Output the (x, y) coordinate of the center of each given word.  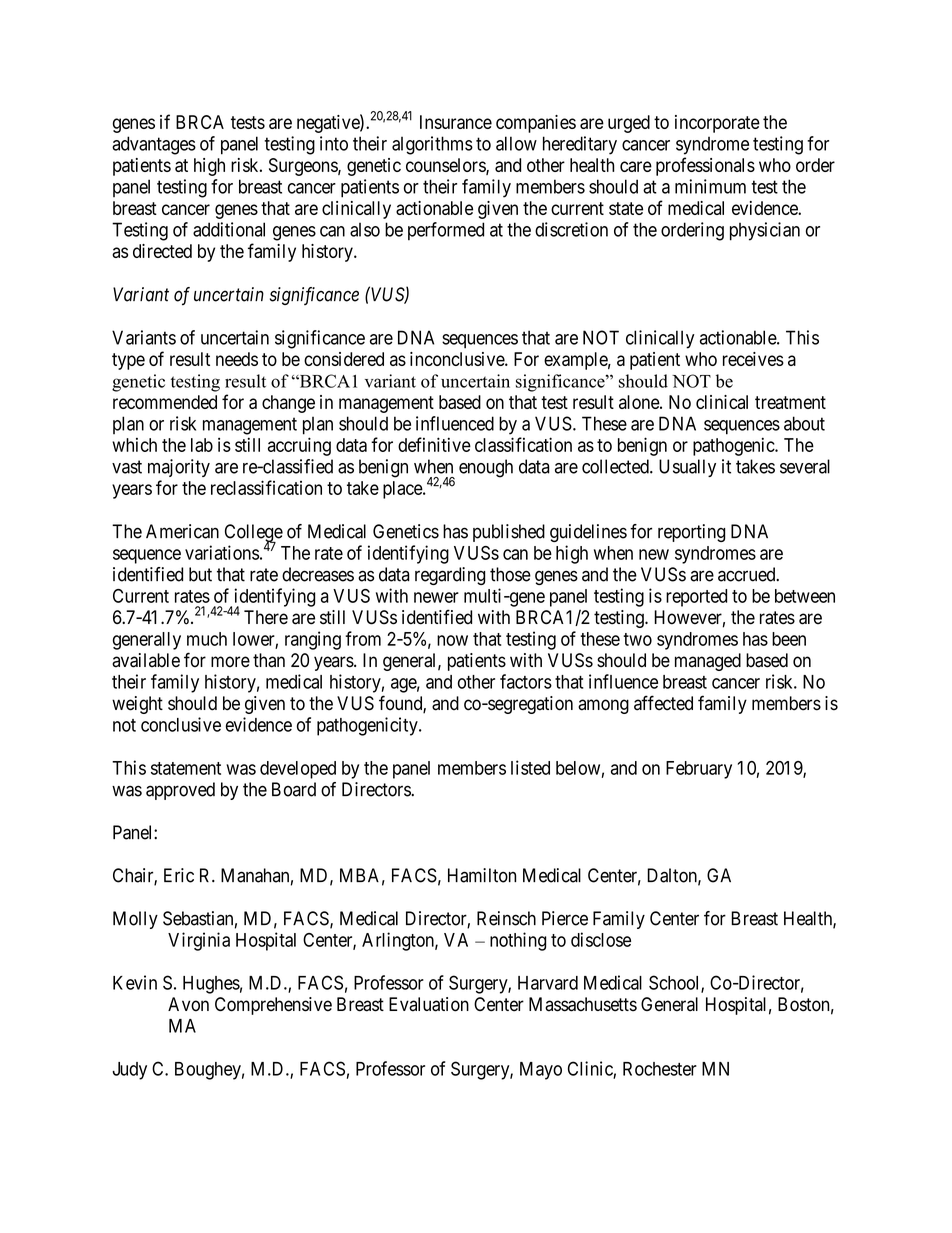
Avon (188, 1004)
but (200, 574)
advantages (154, 145)
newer (436, 597)
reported (696, 598)
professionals (705, 166)
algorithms (432, 145)
